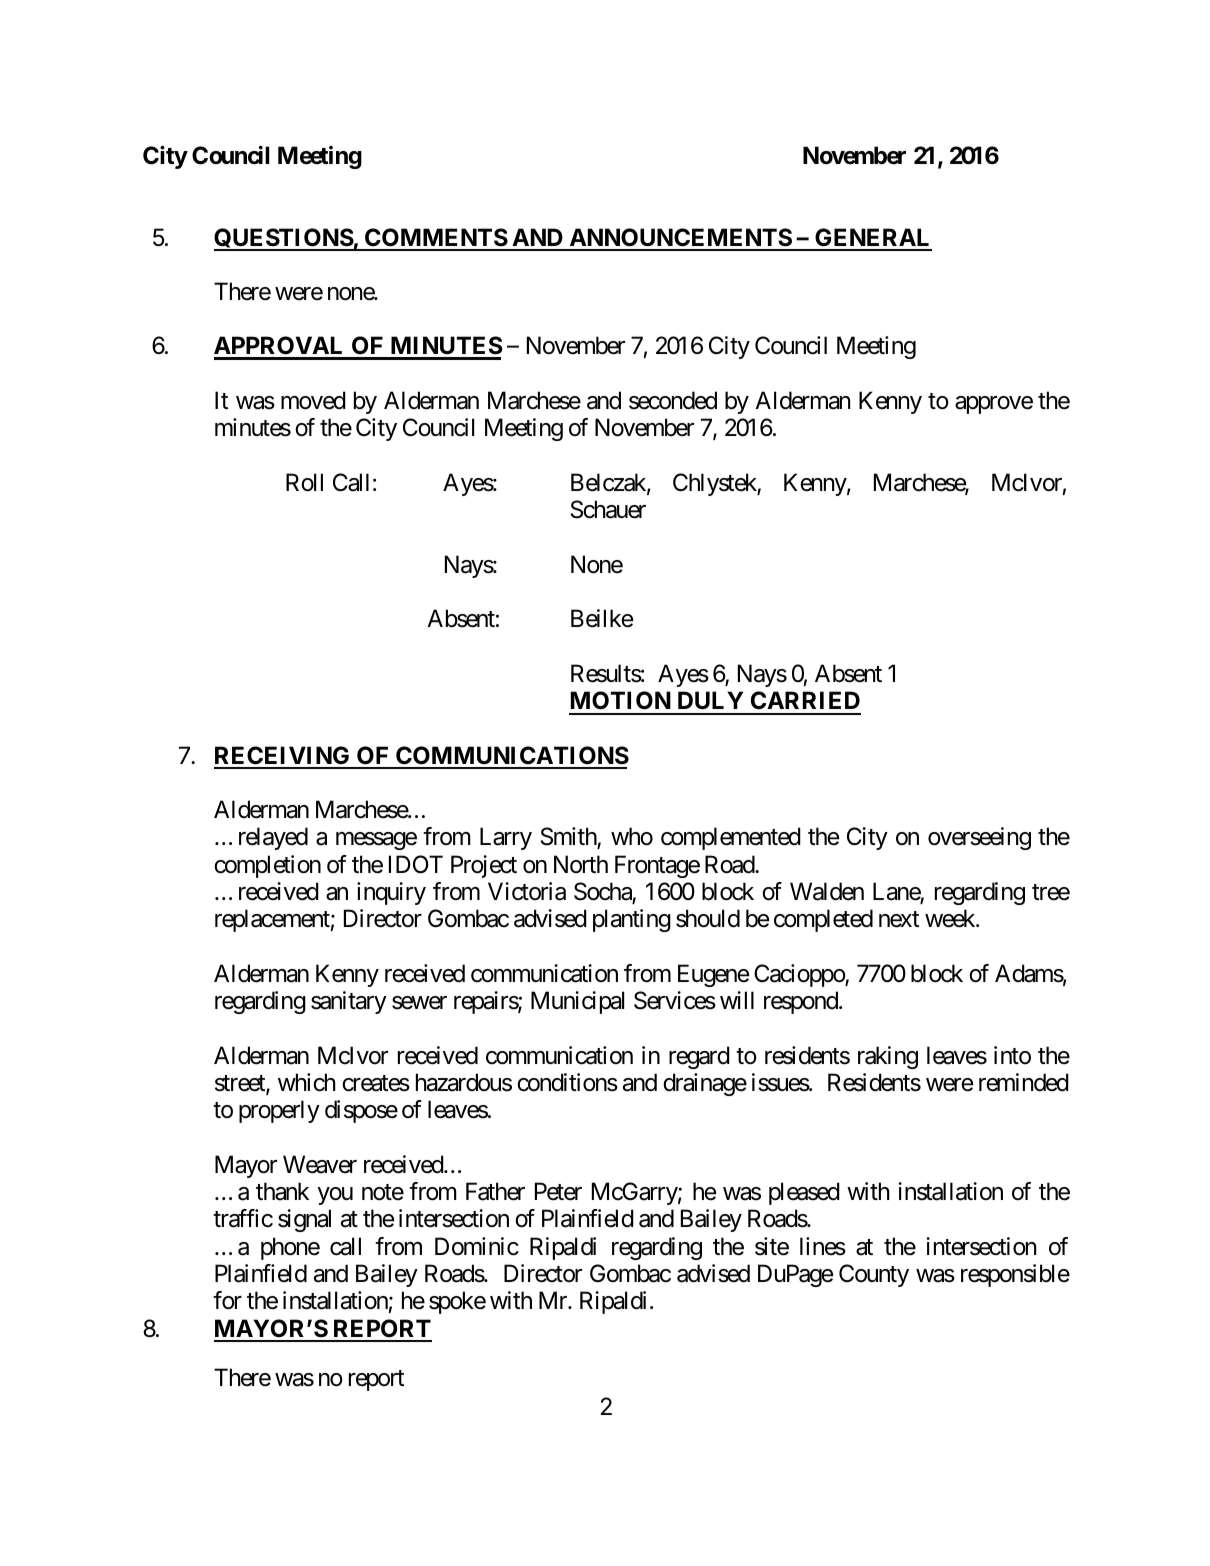 This screenshot has width=1210, height=1566. I want to click on Roll, so click(304, 482).
